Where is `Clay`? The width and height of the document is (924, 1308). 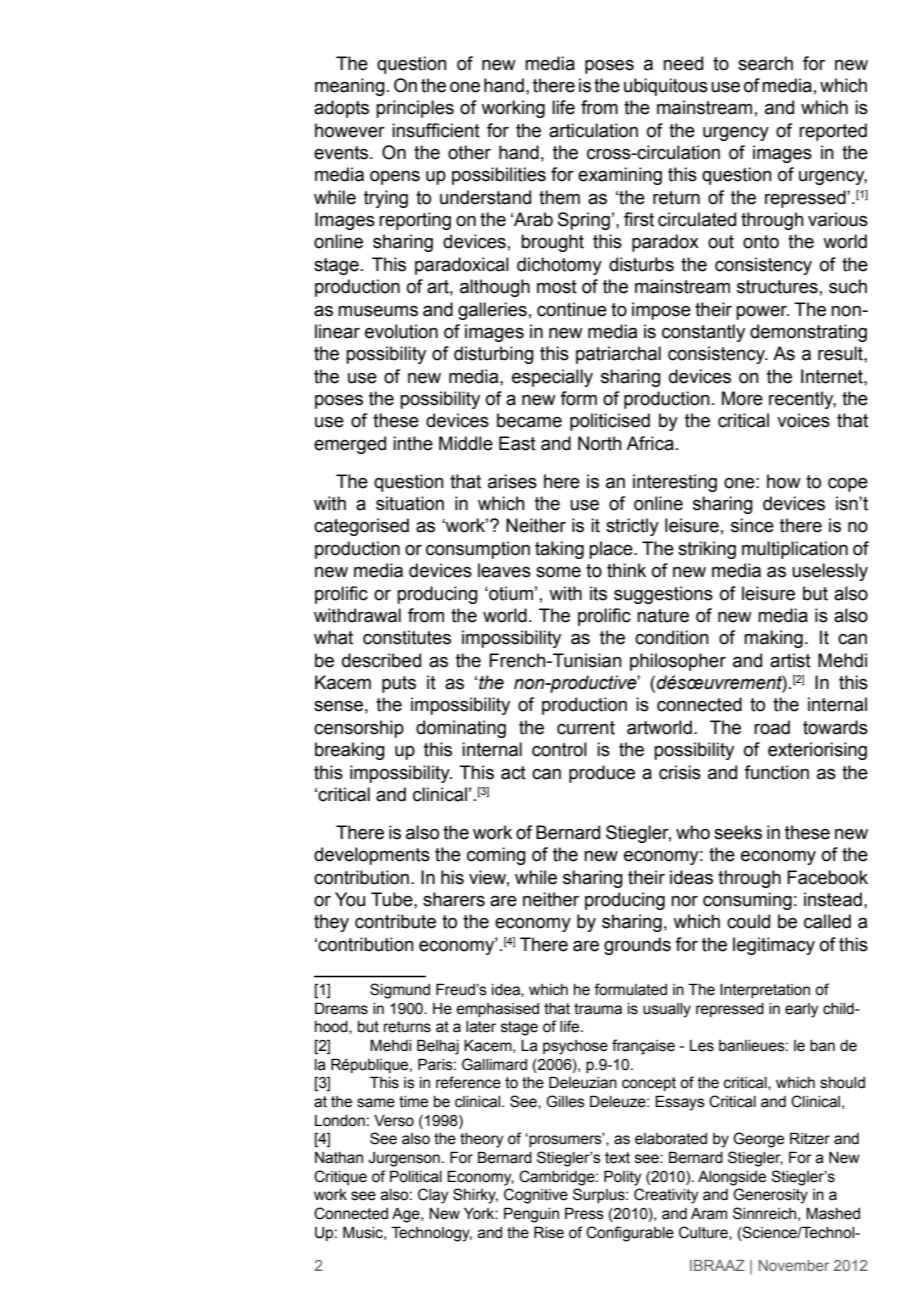
Clay is located at coordinates (433, 1196).
